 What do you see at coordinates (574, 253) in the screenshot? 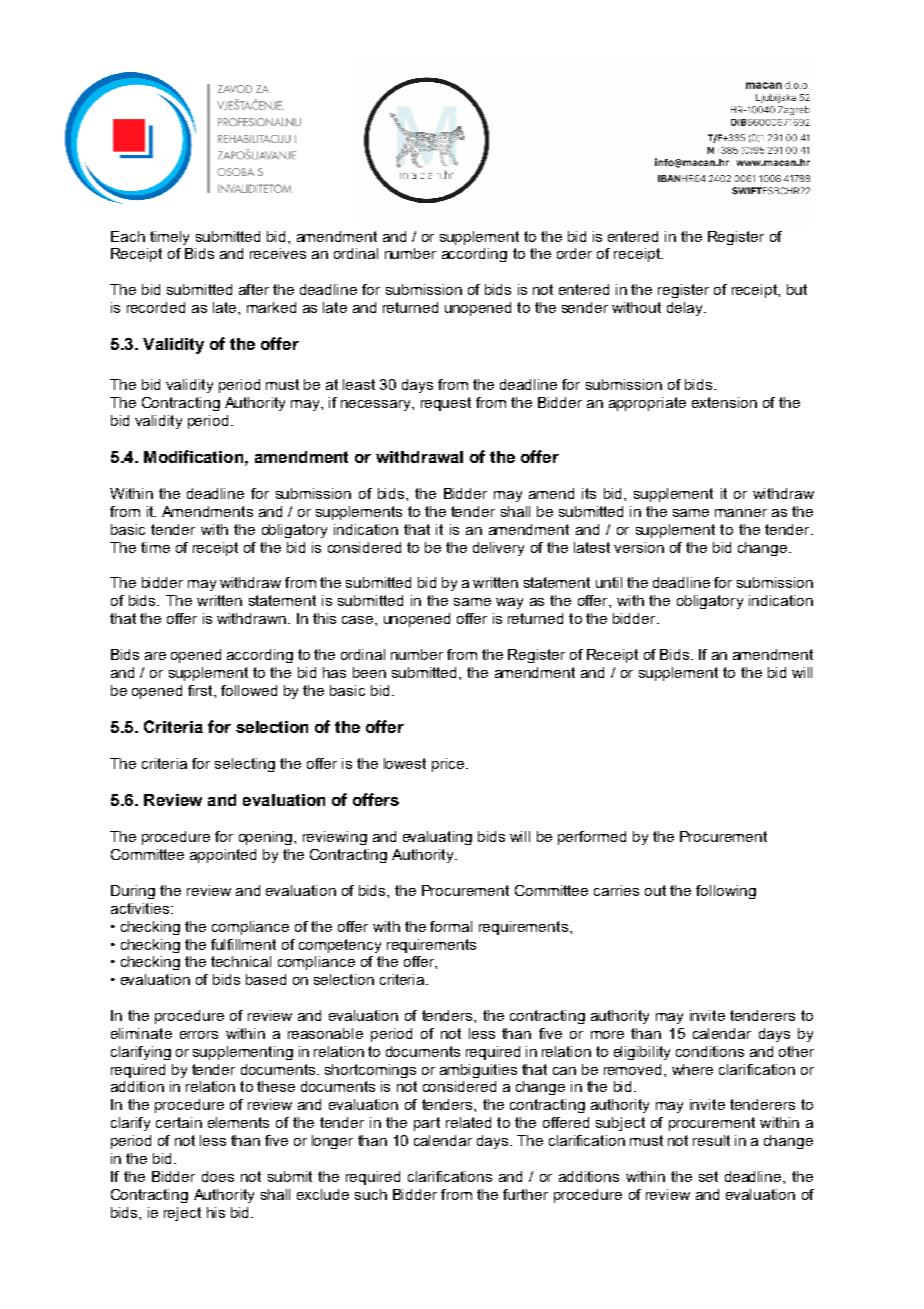
I see `order` at bounding box center [574, 253].
